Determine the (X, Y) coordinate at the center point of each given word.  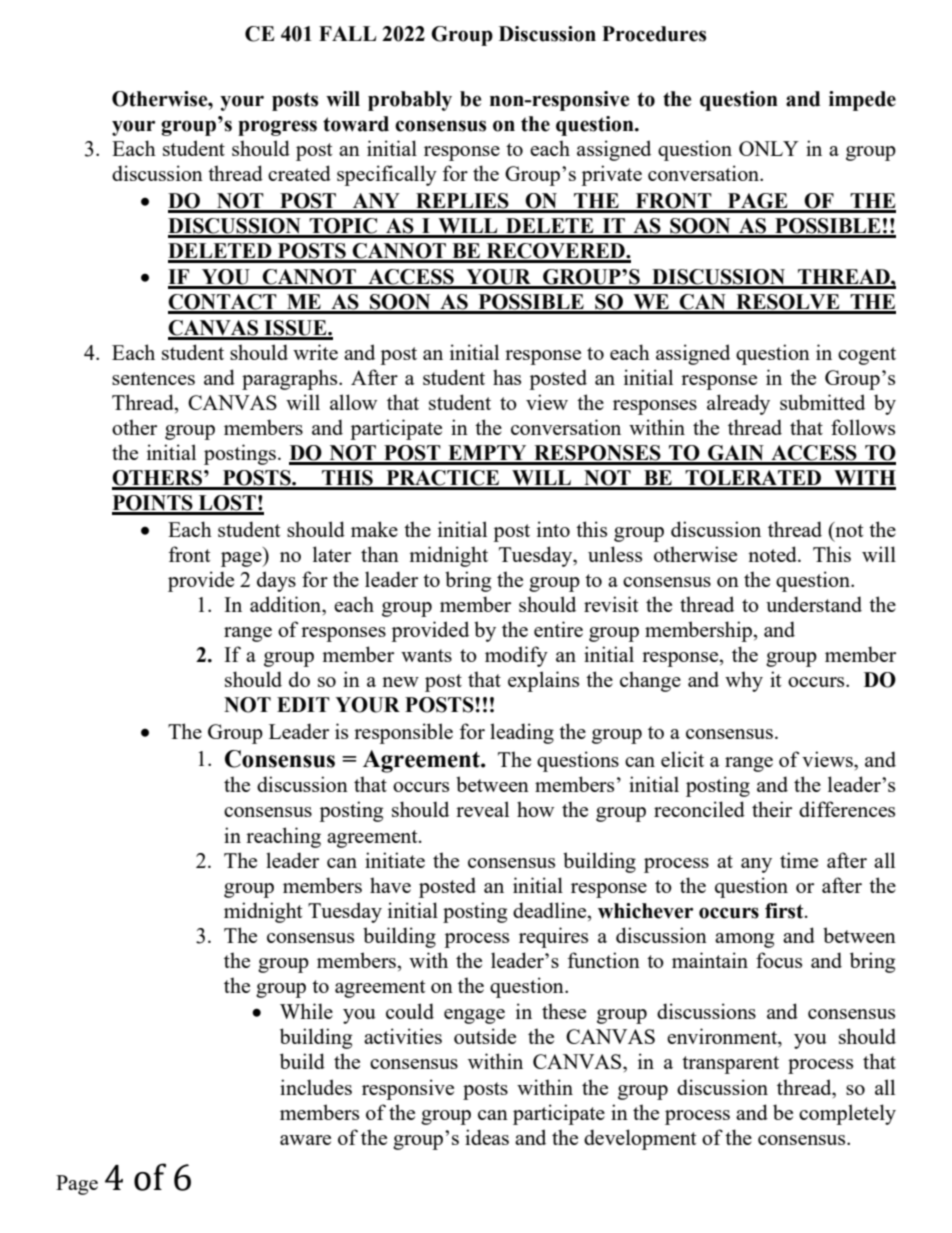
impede (862, 101)
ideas (487, 1137)
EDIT (303, 704)
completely (847, 1114)
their (772, 809)
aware (305, 1140)
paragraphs (291, 379)
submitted (822, 402)
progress (277, 128)
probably (410, 101)
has (507, 377)
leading (522, 733)
